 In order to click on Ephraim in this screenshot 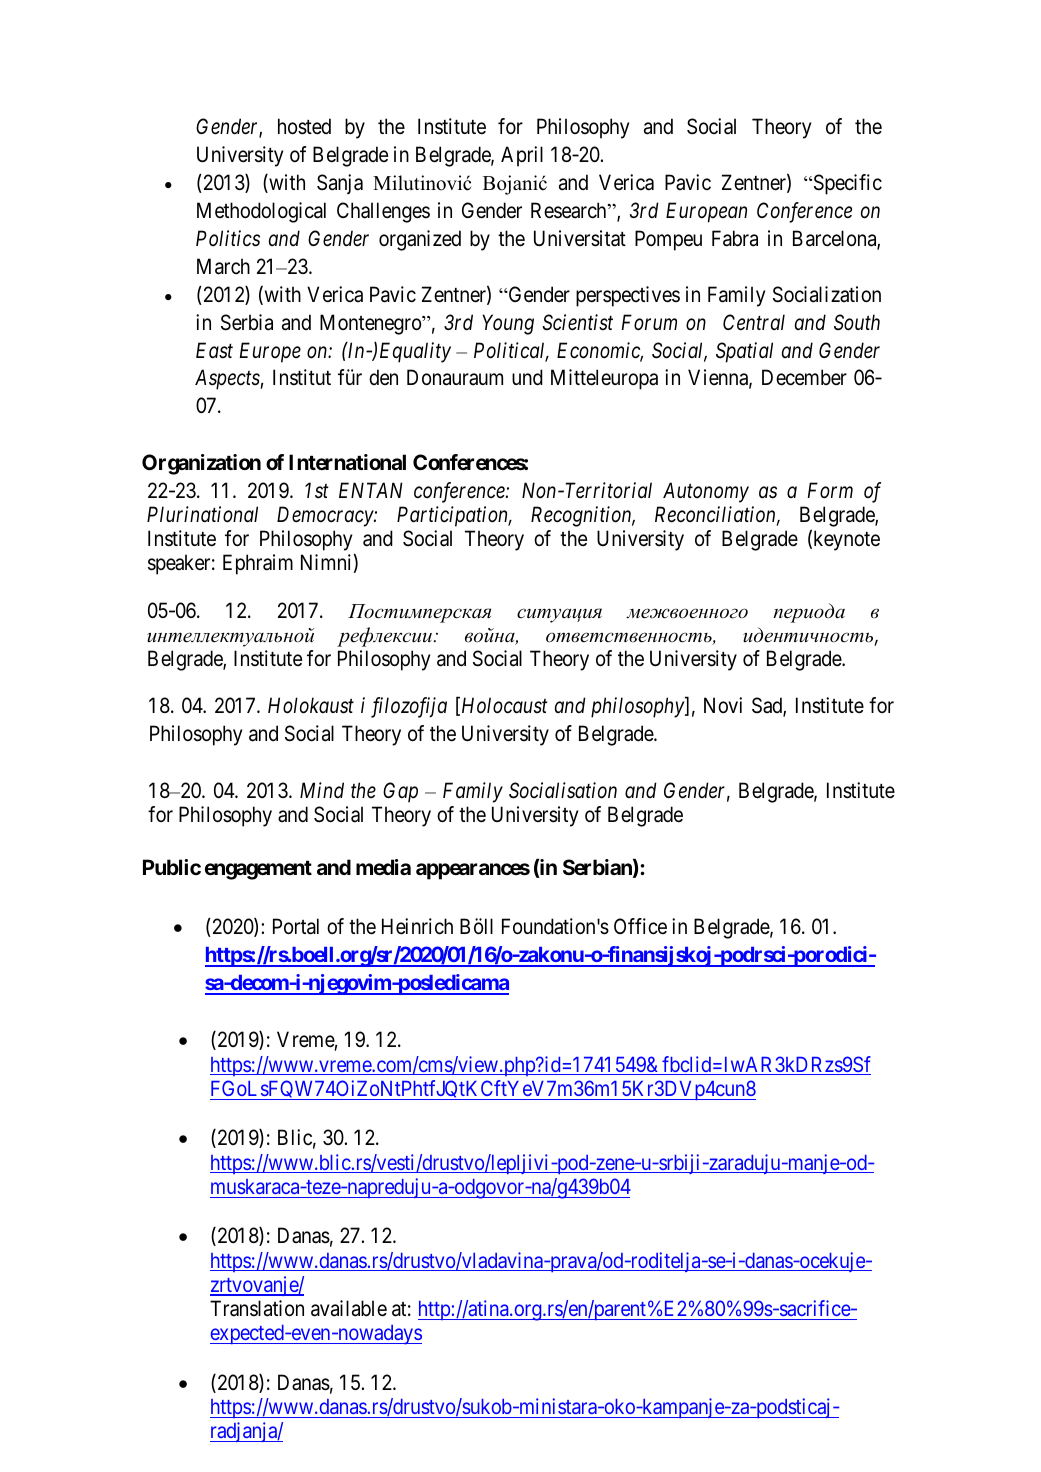, I will do `click(258, 564)`.
